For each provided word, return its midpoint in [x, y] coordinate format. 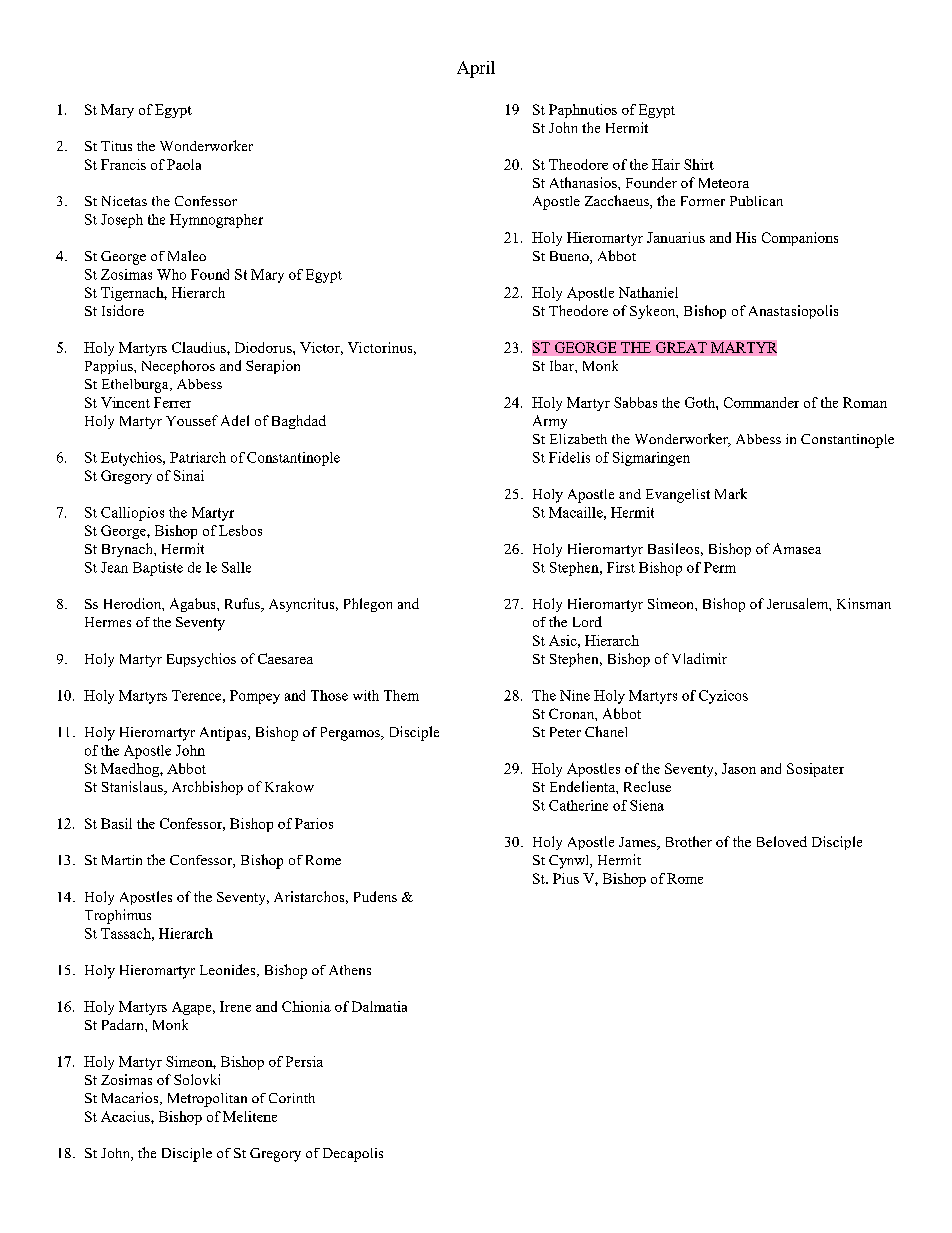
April [476, 69]
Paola [184, 164]
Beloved [782, 841]
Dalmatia [379, 1006]
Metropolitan [207, 1100]
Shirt [699, 164]
